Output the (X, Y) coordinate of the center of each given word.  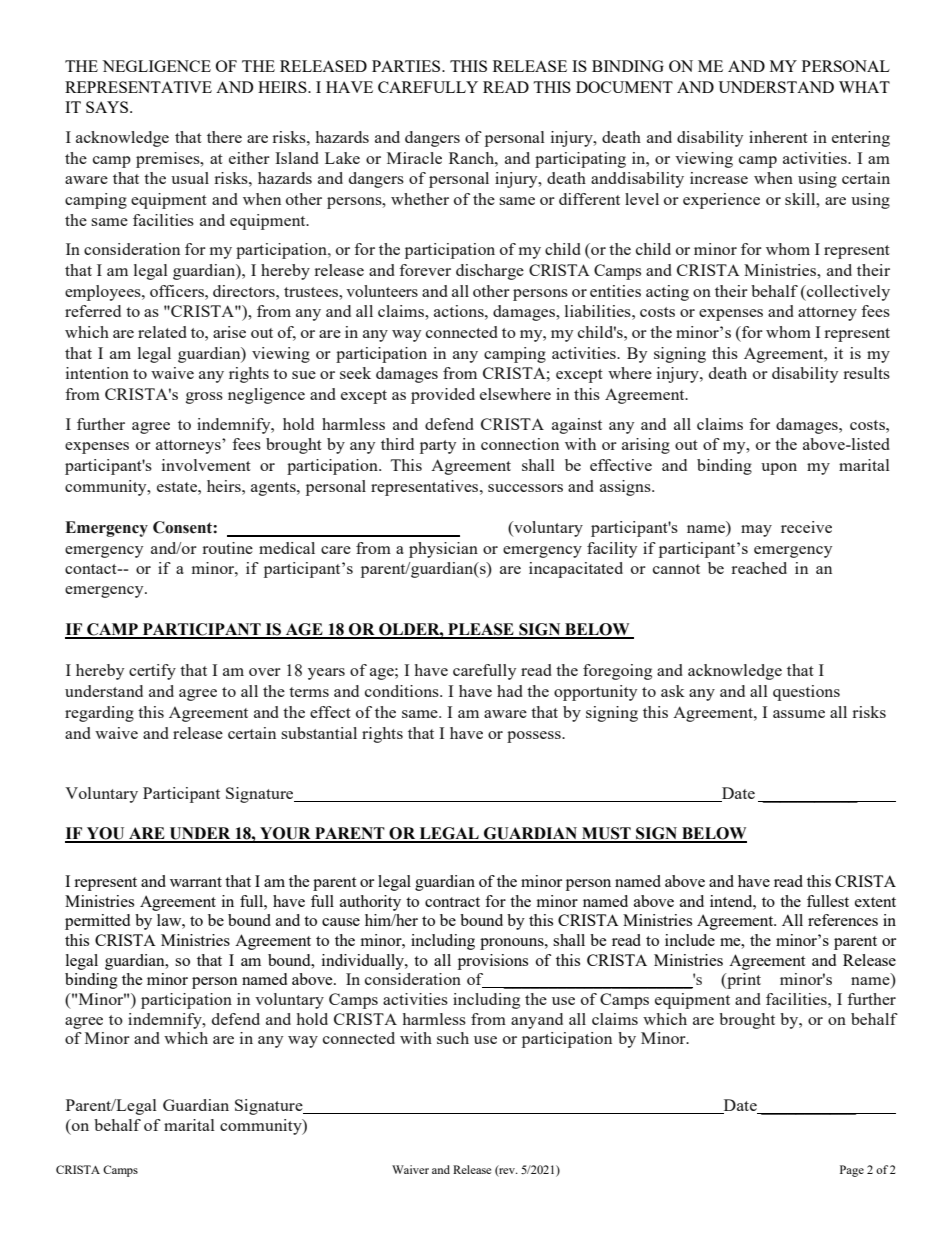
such (453, 1038)
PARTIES (407, 66)
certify (152, 672)
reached (759, 568)
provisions (493, 962)
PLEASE (481, 630)
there (224, 137)
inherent (778, 137)
